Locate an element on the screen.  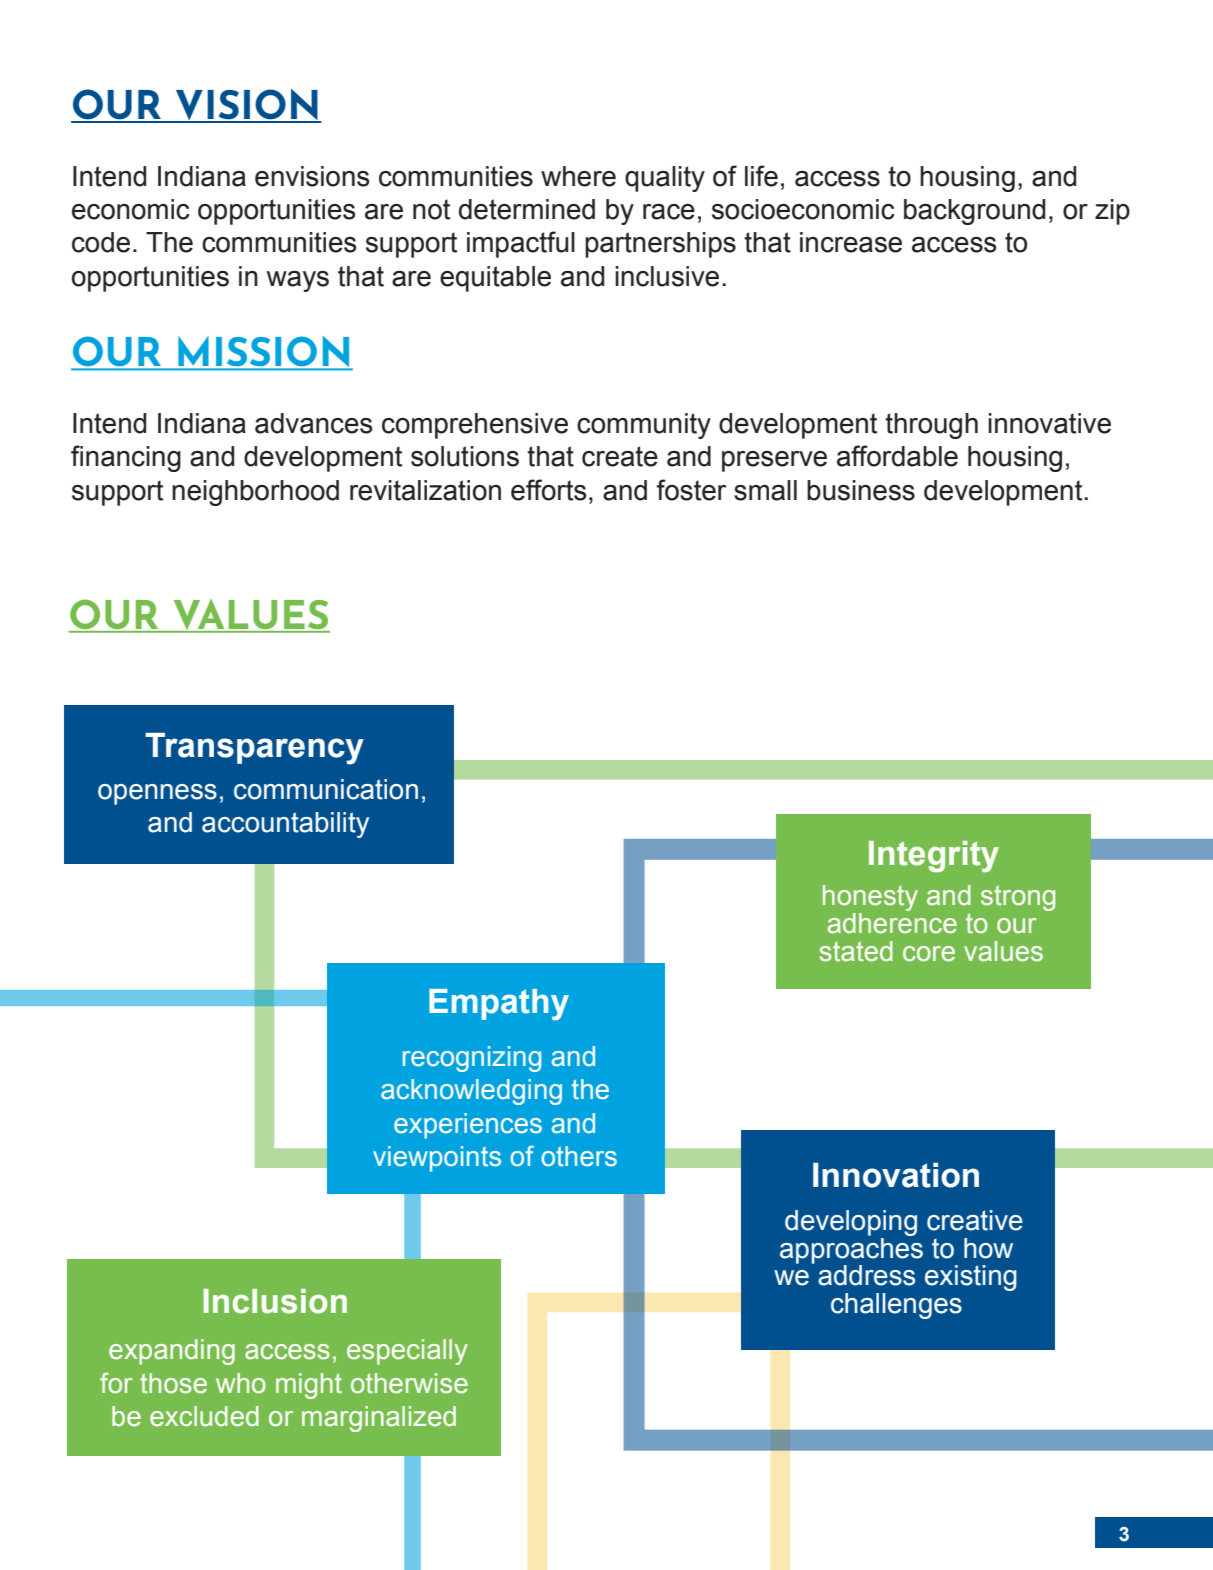
efforts is located at coordinates (549, 490).
